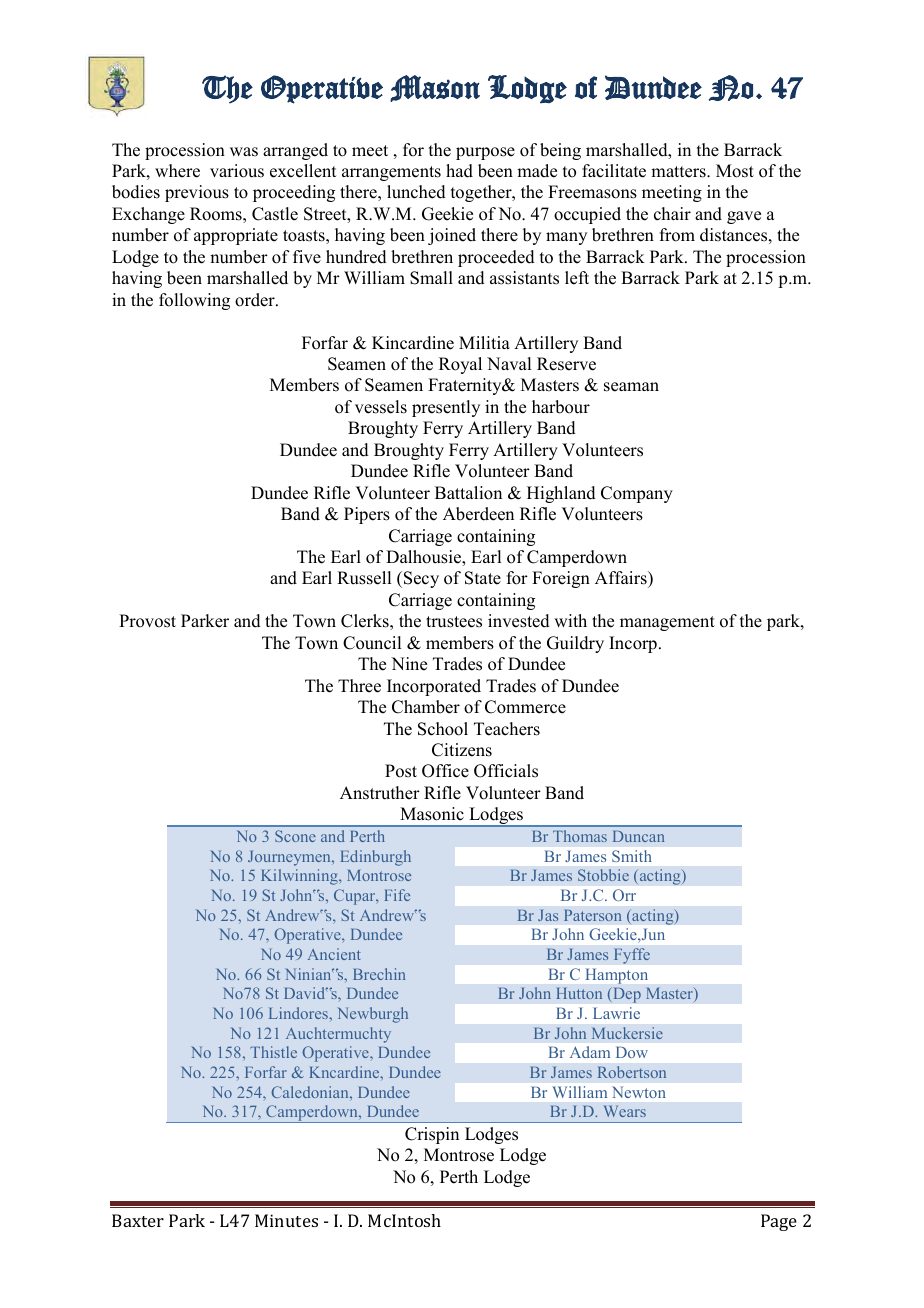  I want to click on previous, so click(197, 193).
